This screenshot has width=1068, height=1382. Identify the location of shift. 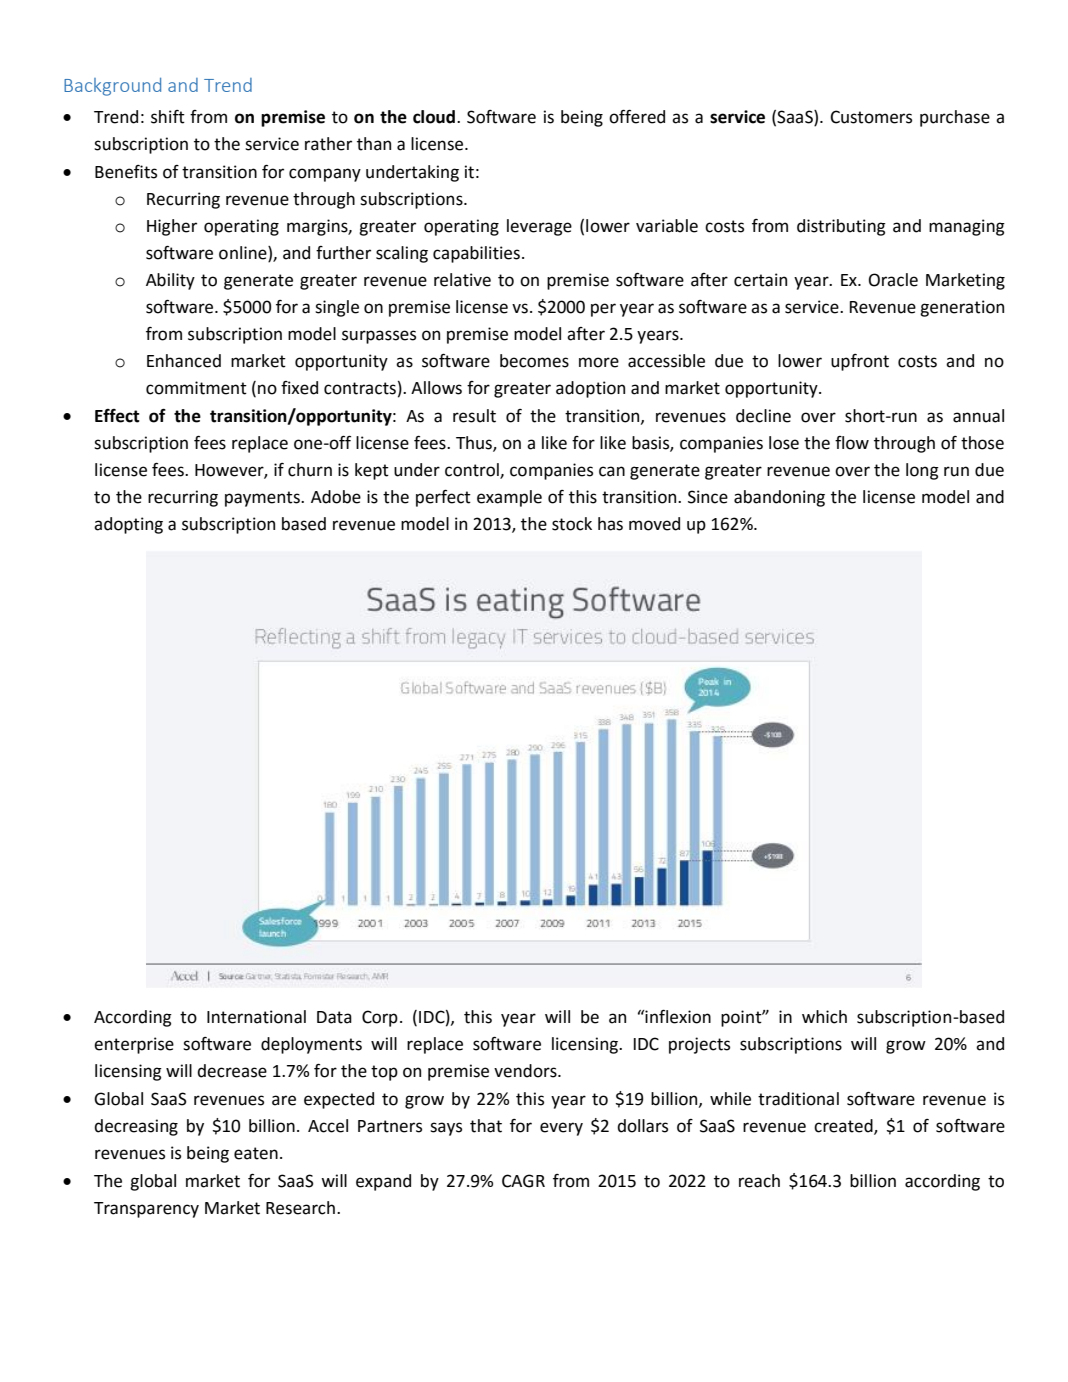
(168, 117).
